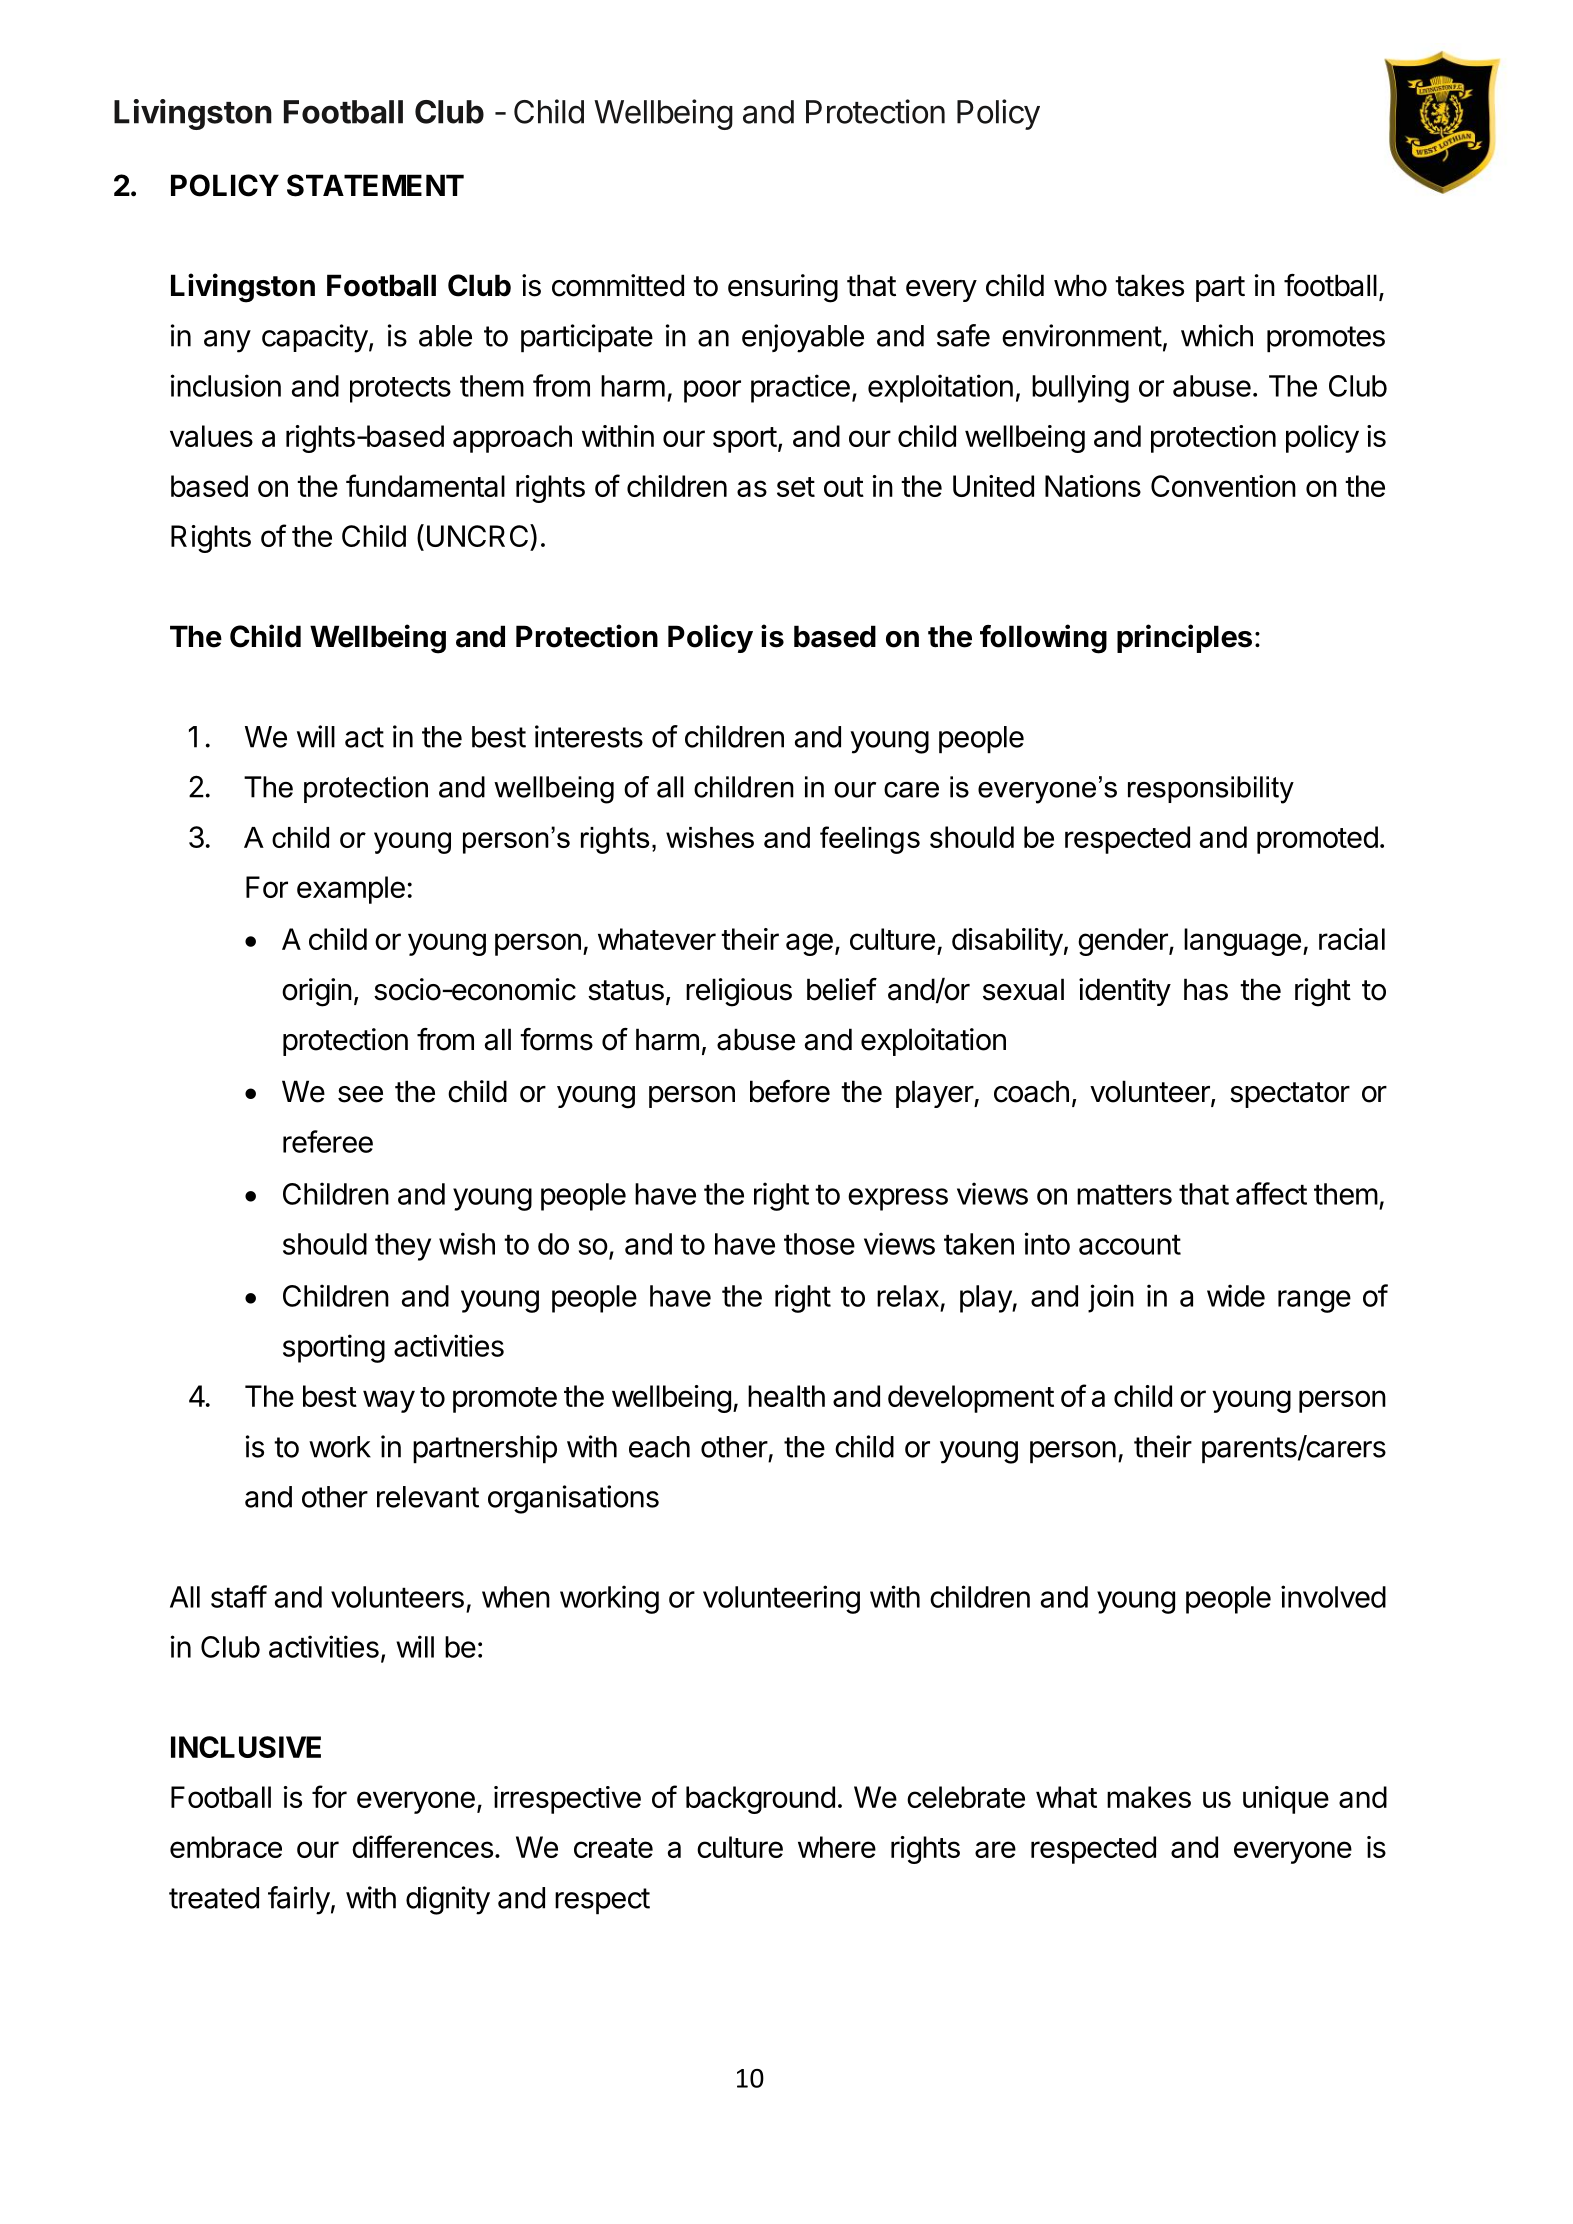 This screenshot has height=2224, width=1573. I want to click on set, so click(796, 487).
